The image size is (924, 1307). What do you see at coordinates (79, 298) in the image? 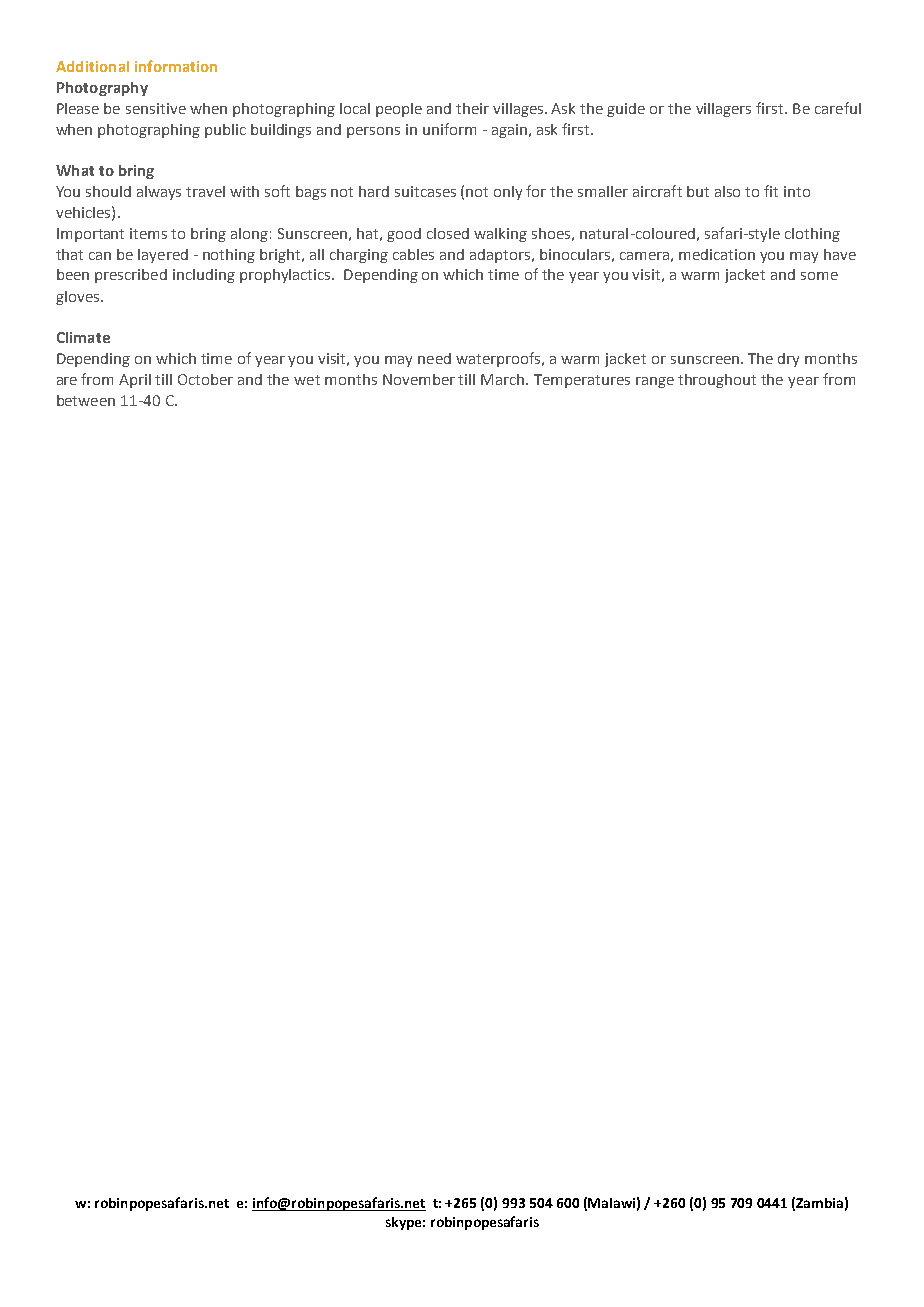
I see `gloves` at bounding box center [79, 298].
